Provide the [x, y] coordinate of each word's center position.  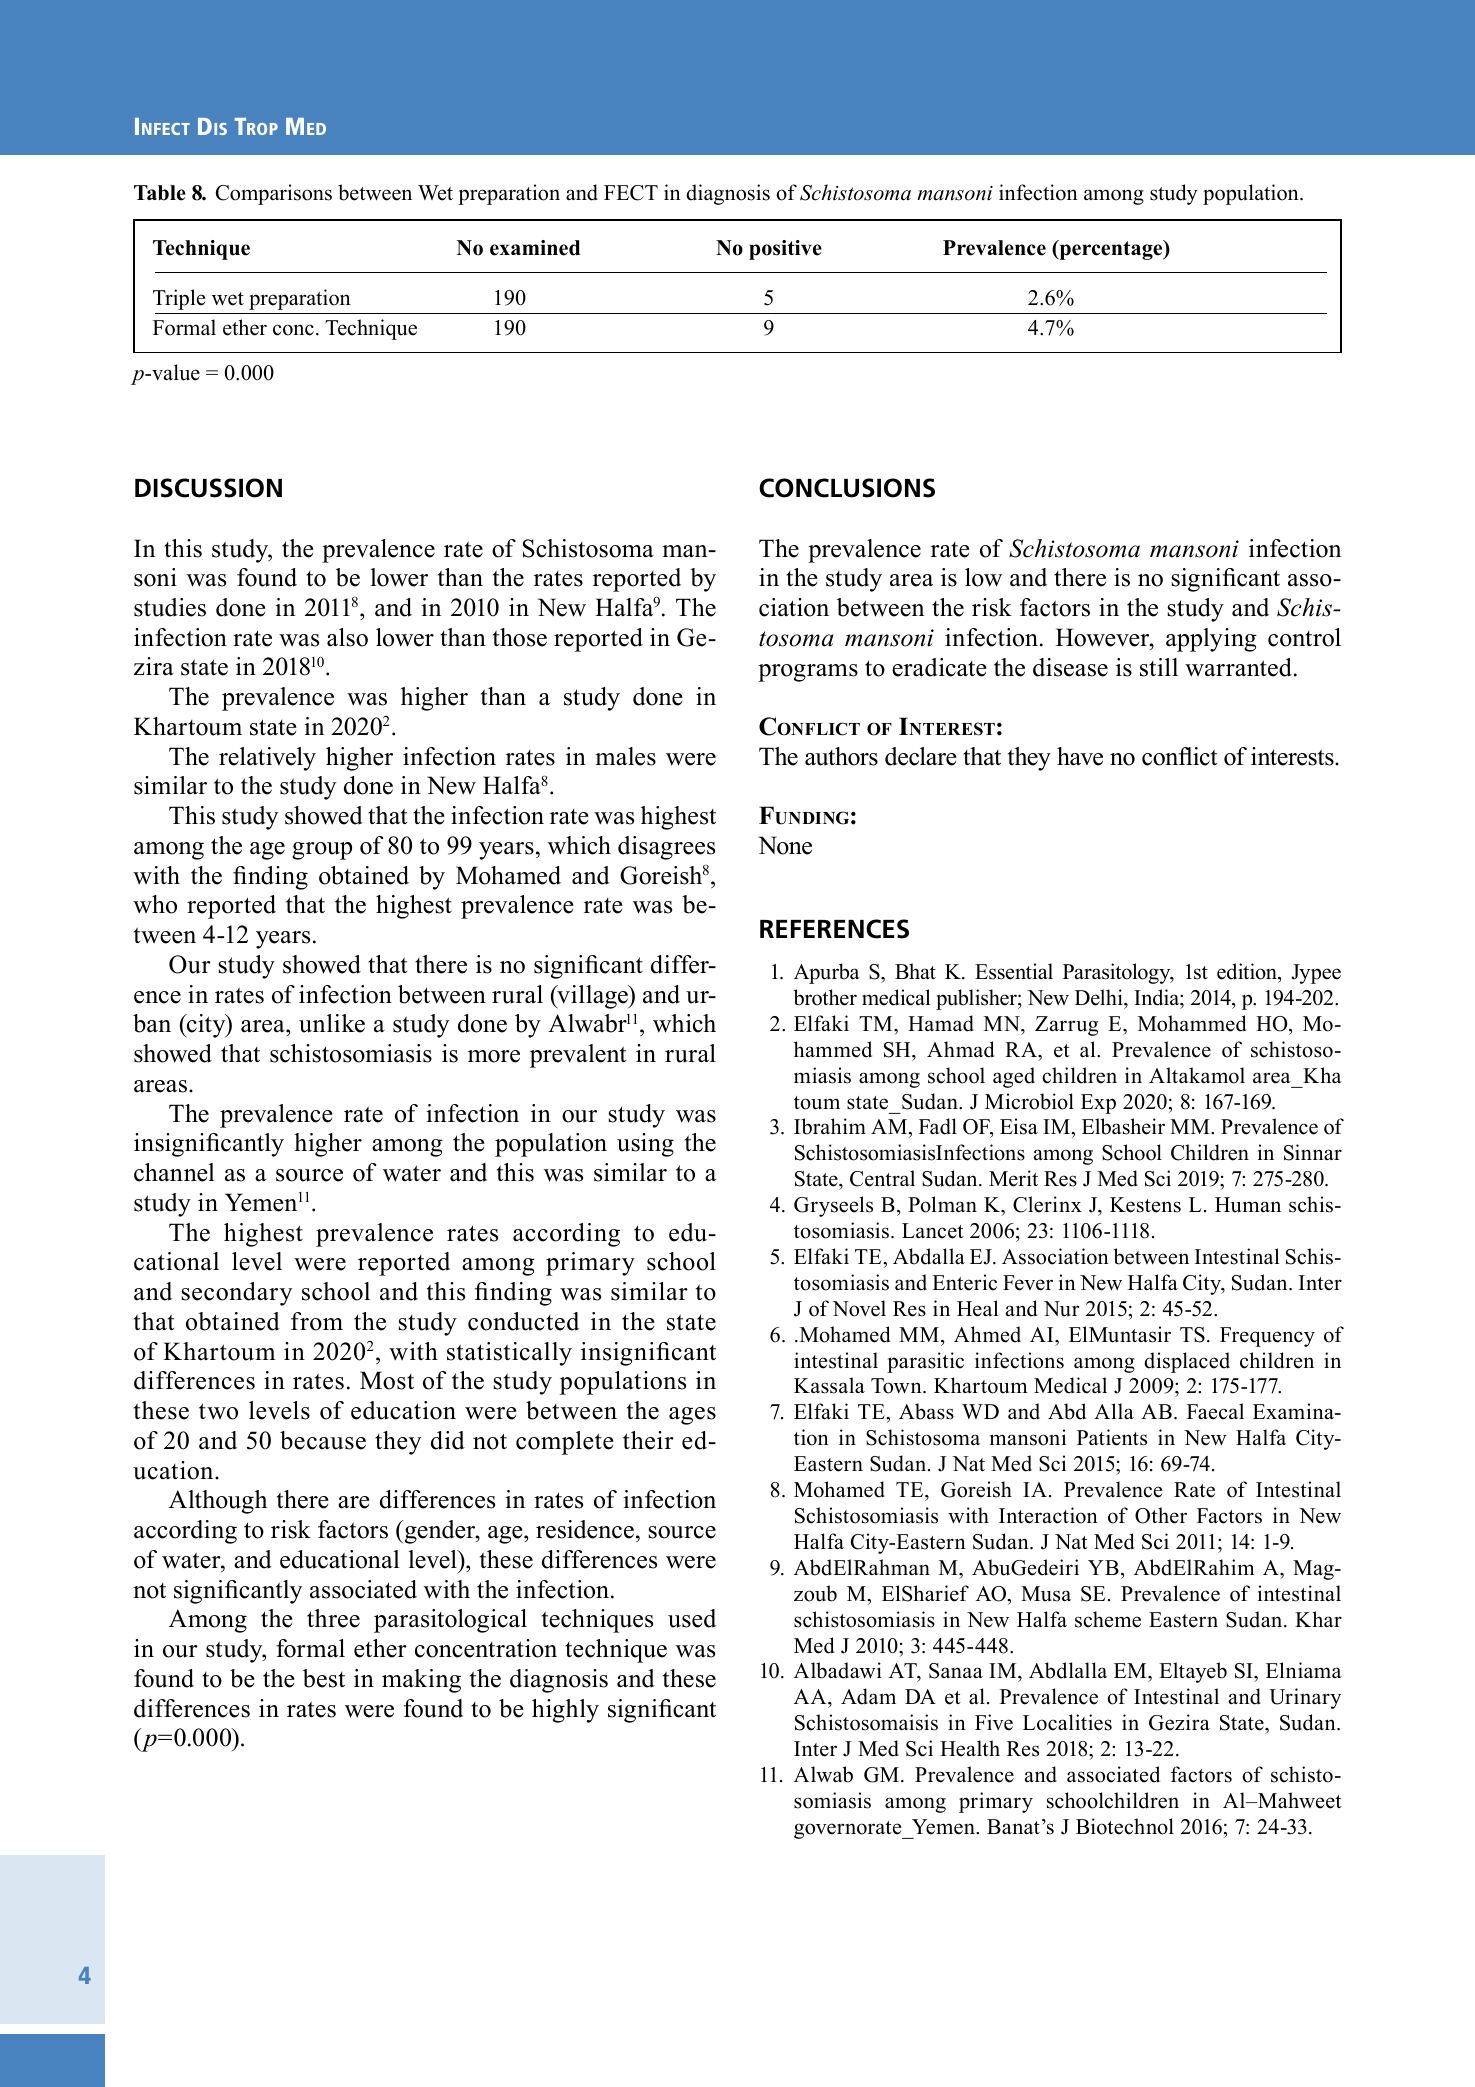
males [625, 756]
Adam [868, 1696]
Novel [859, 1308]
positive [785, 250]
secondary [236, 1294]
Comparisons [274, 194]
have [1080, 756]
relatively [267, 759]
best [324, 1678]
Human [1248, 1205]
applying [1211, 640]
